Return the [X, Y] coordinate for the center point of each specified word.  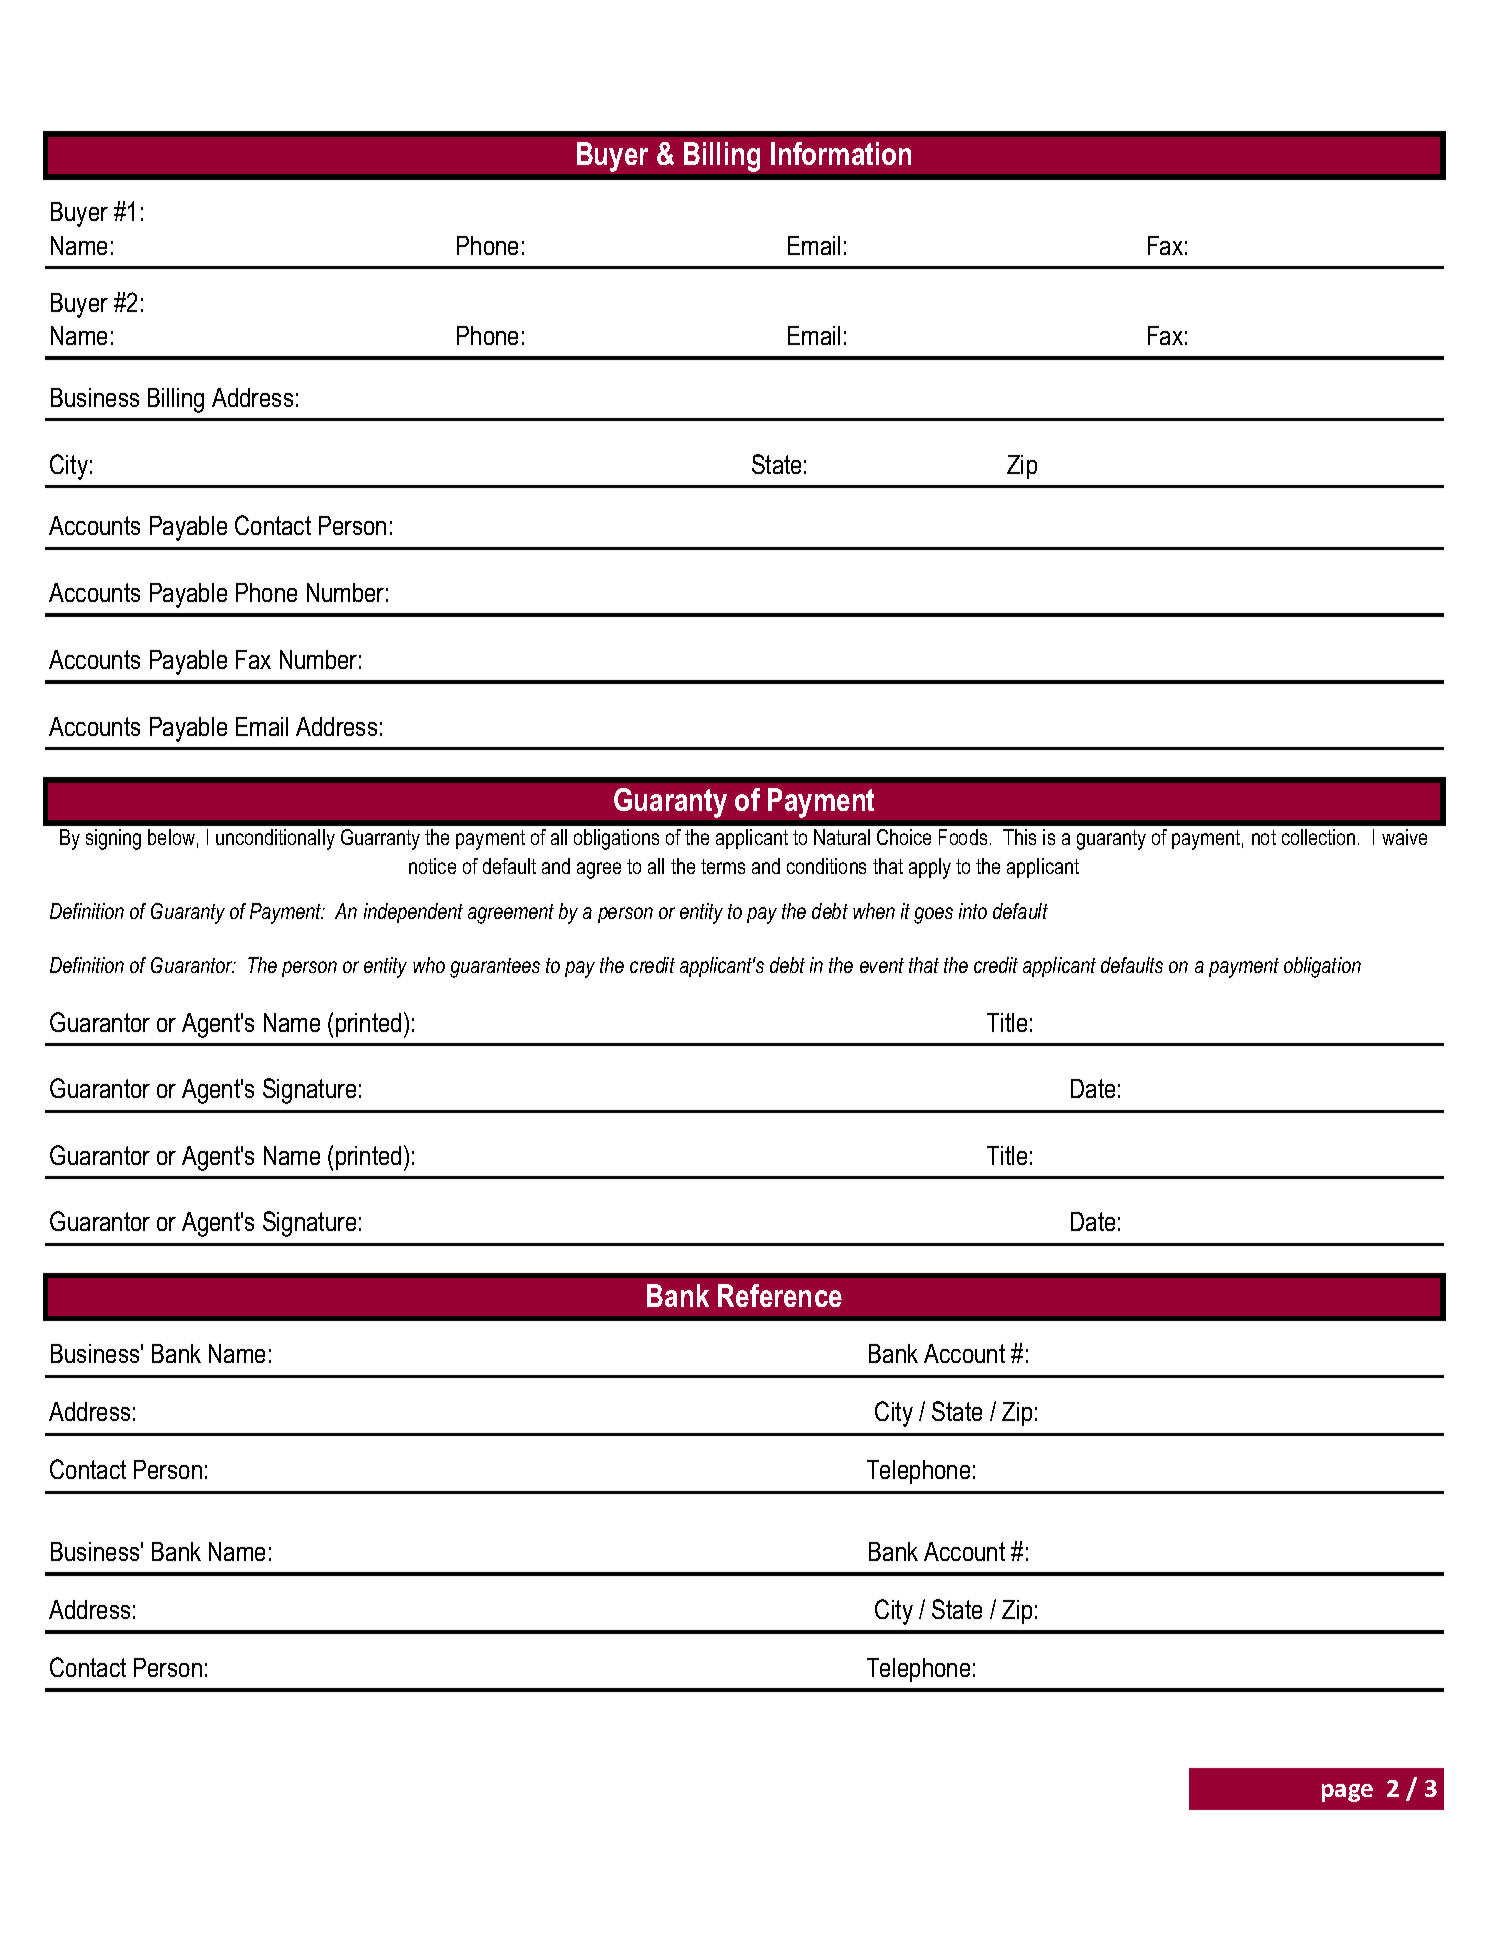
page [1347, 1793]
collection [1318, 837]
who [429, 965]
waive [1404, 837]
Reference [780, 1295]
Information [841, 153]
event [882, 965]
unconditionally [275, 839]
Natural [842, 837]
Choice [904, 837]
